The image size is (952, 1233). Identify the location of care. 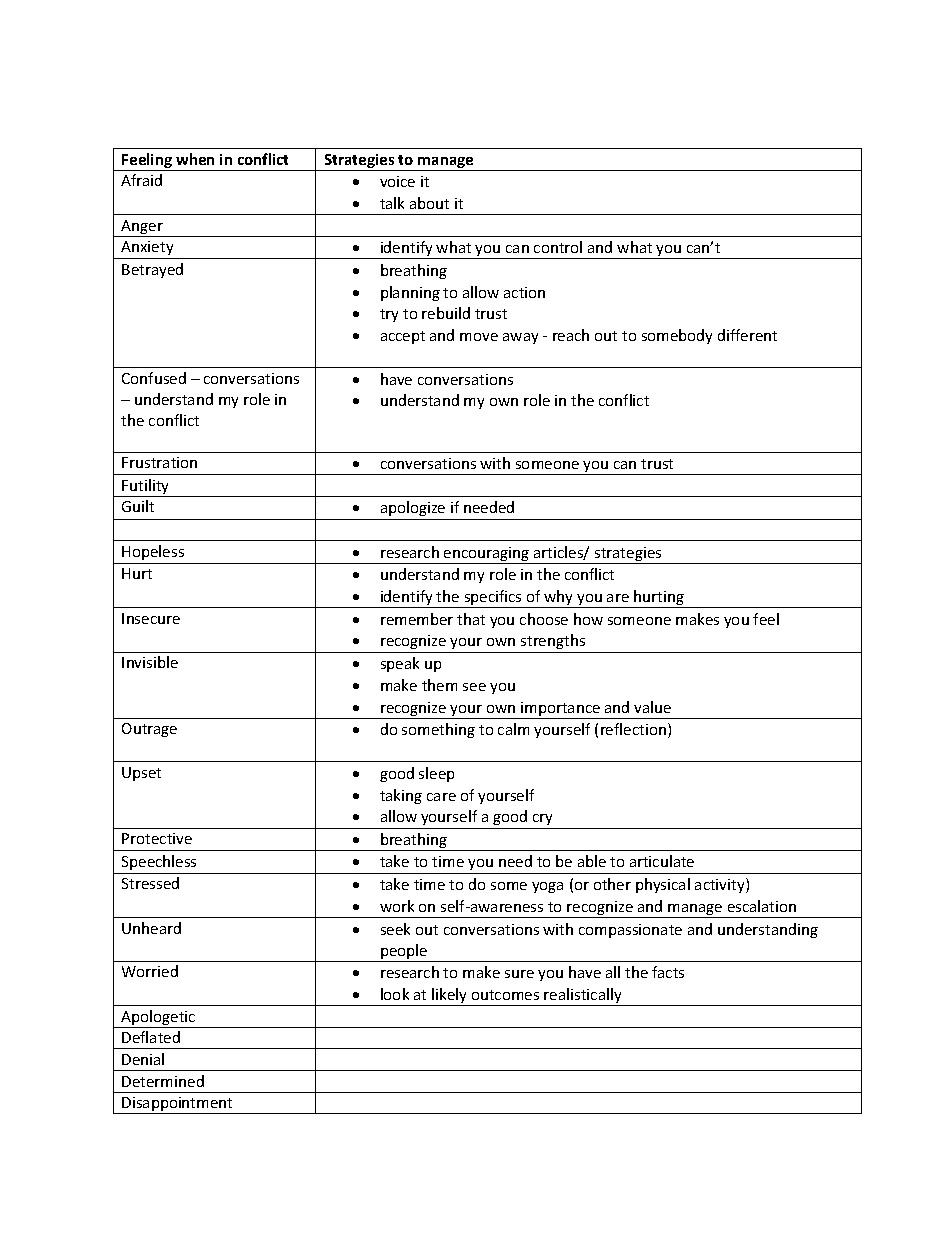
(441, 797).
